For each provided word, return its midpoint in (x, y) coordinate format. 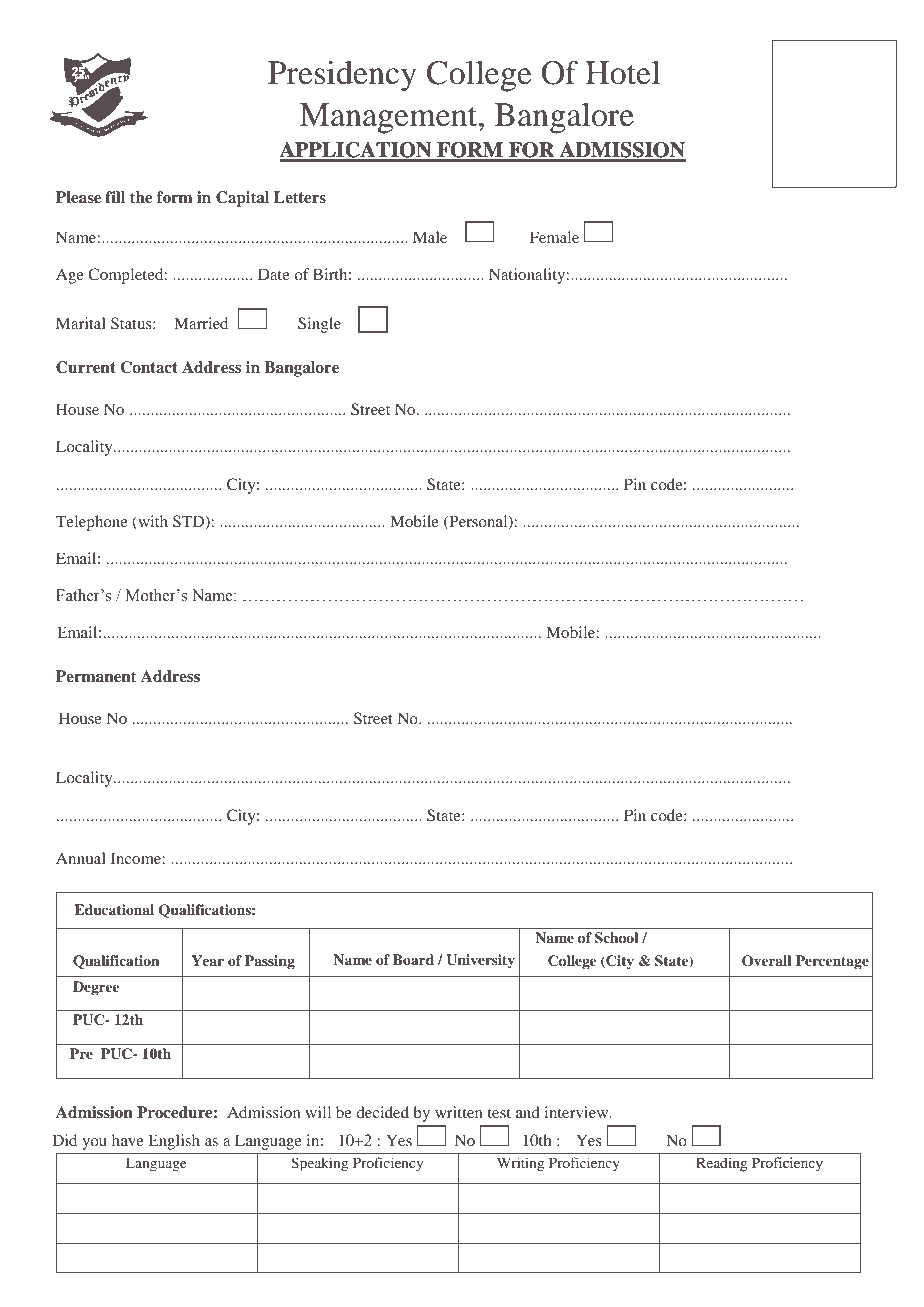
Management (390, 118)
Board (413, 959)
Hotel (622, 73)
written (459, 1112)
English (174, 1142)
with (152, 522)
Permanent (96, 676)
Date (274, 274)
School (616, 938)
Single (319, 325)
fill (115, 197)
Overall (766, 961)
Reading (722, 1164)
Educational (114, 909)
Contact (149, 367)
